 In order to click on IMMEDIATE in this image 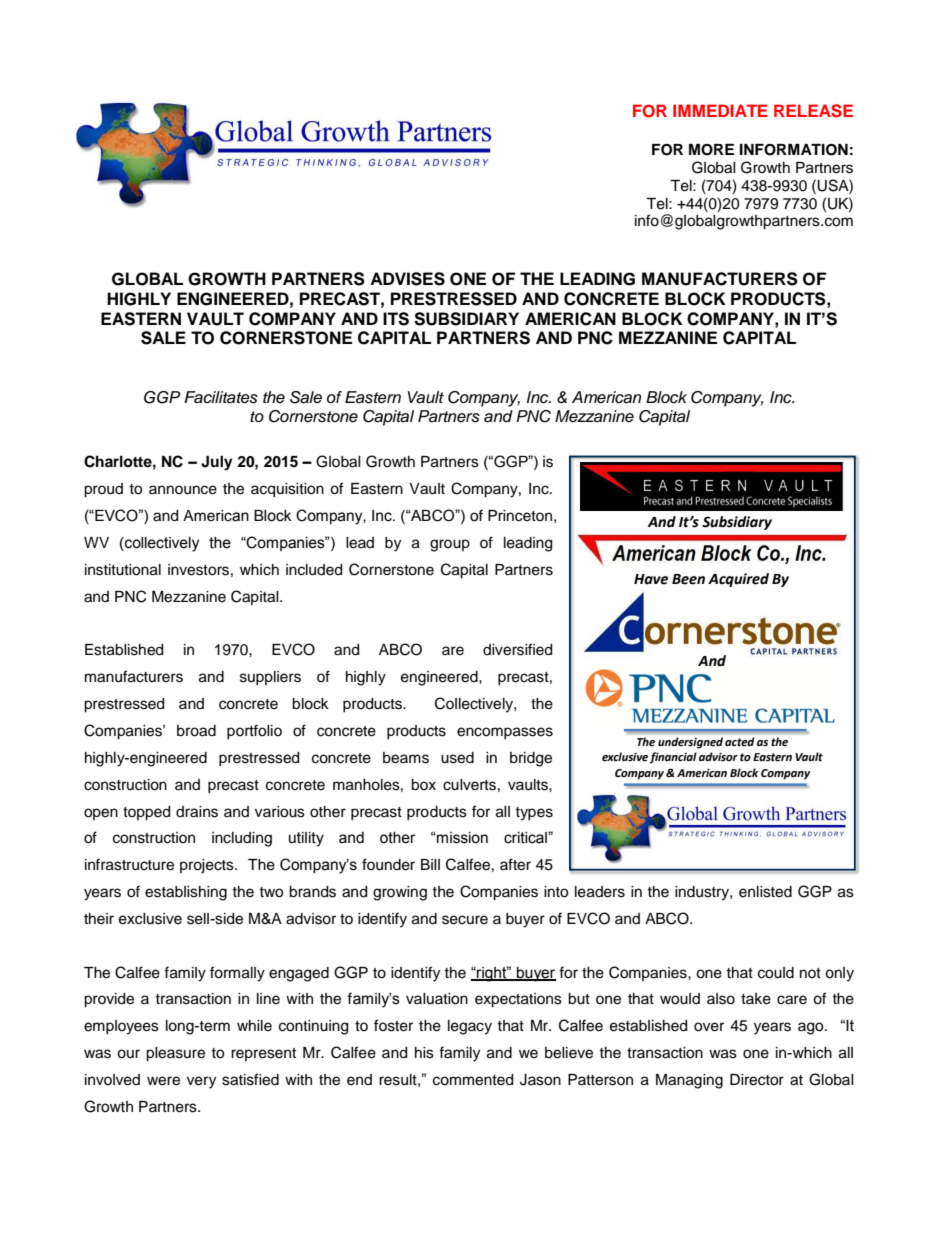, I will do `click(720, 110)`.
